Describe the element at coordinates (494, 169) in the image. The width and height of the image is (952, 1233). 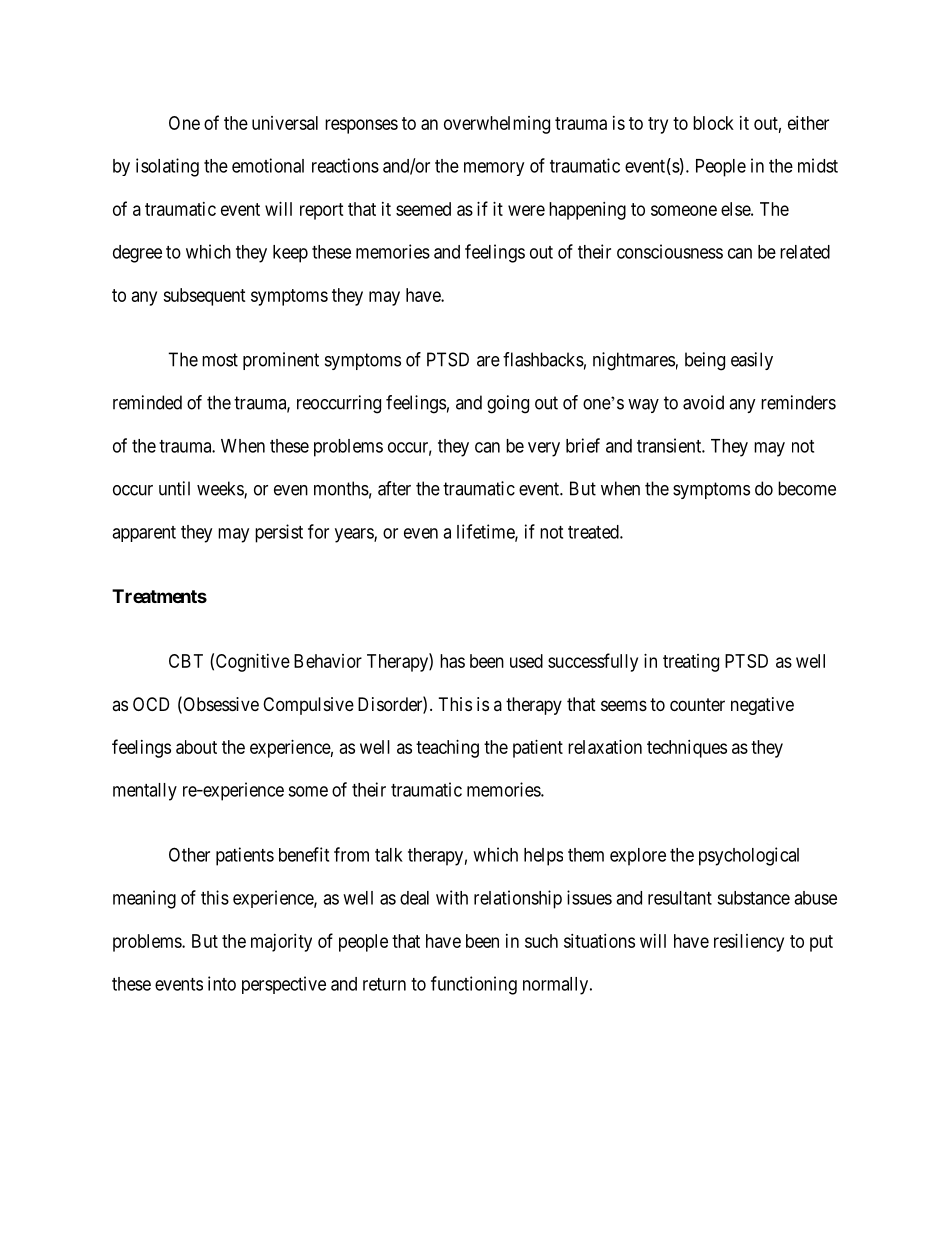
I see `memory` at that location.
